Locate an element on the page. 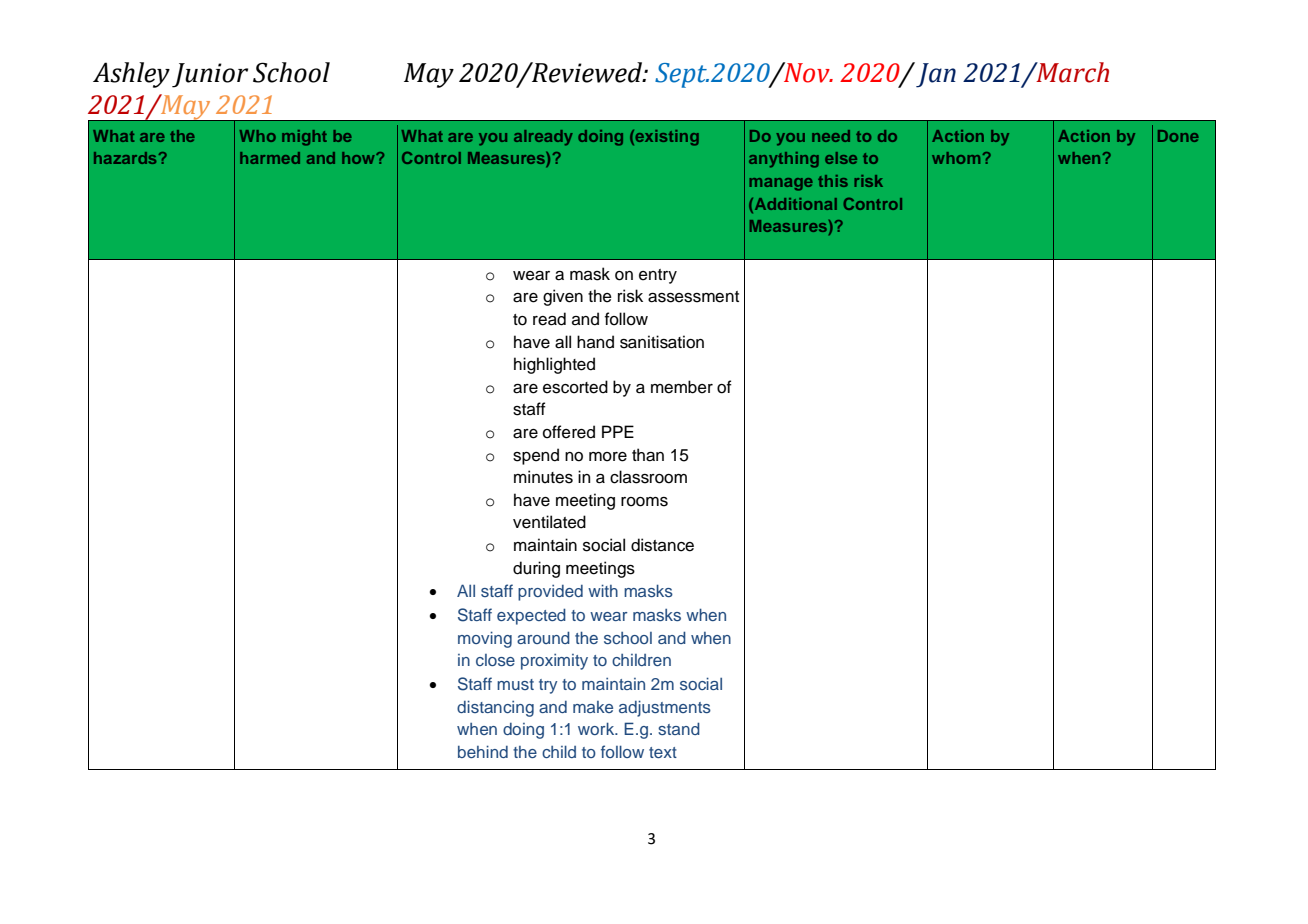  ventilated is located at coordinates (549, 522).
